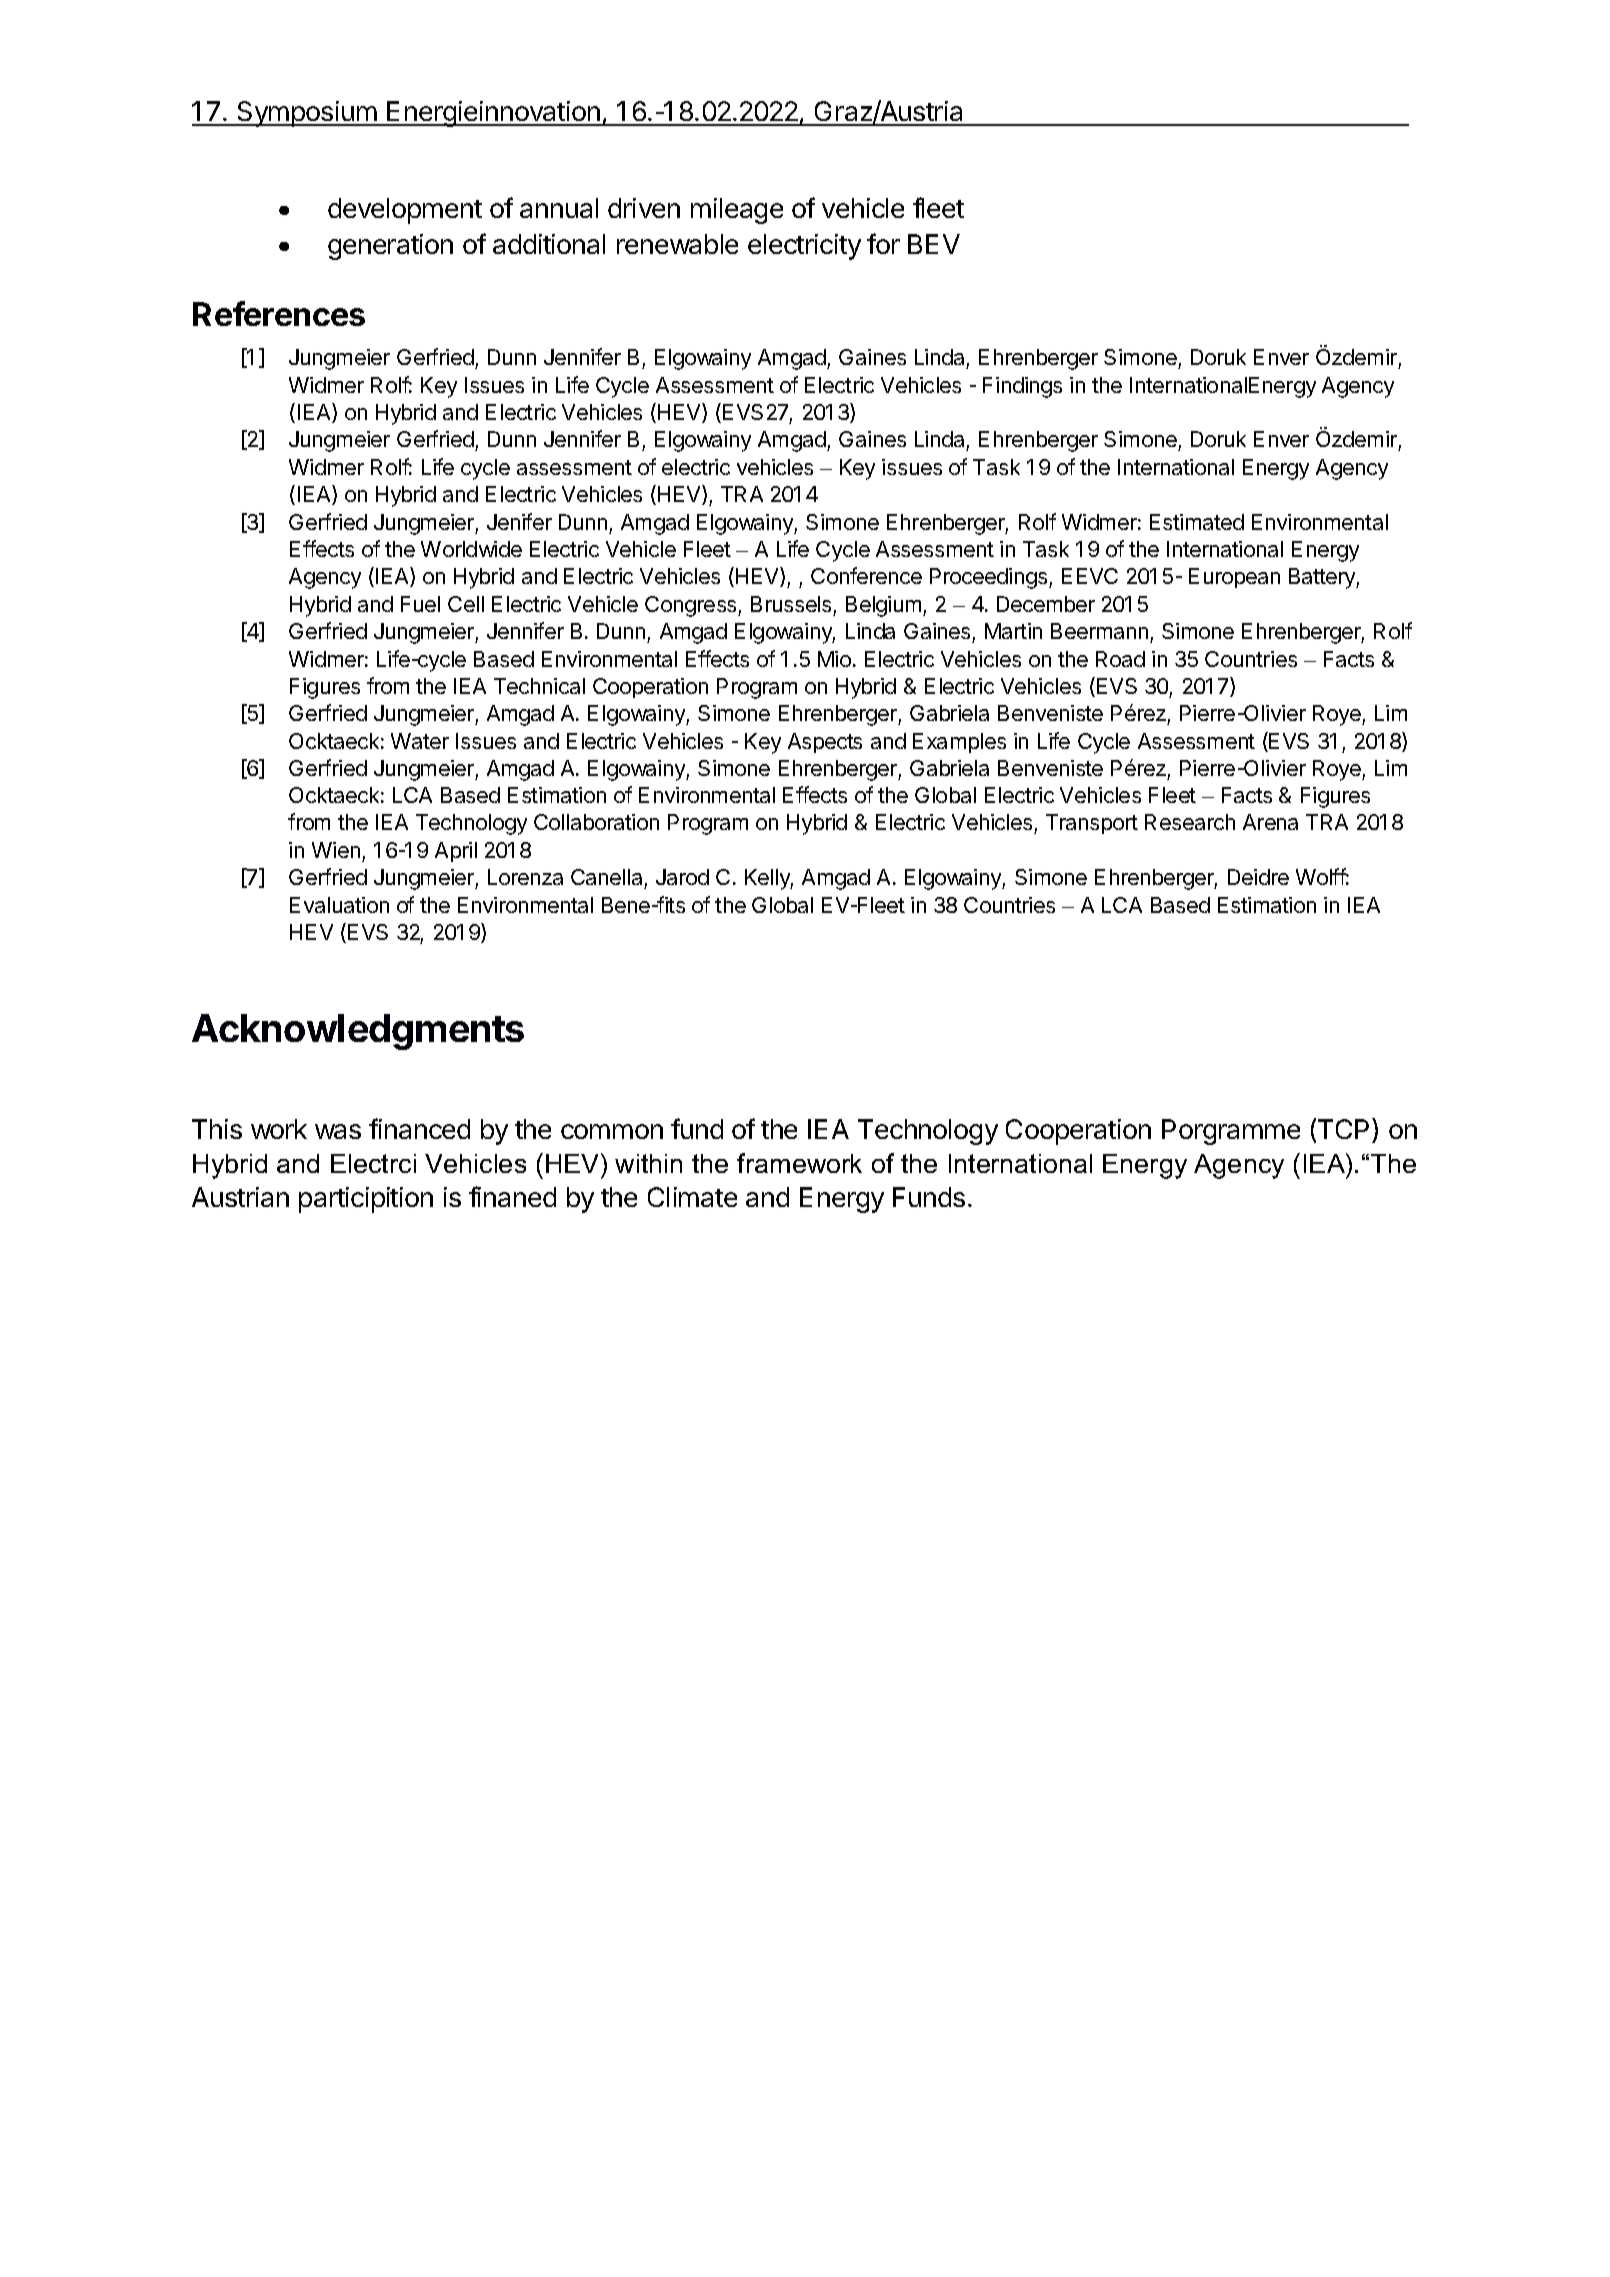  Describe the element at coordinates (1197, 522) in the page. I see `Estimated` at that location.
